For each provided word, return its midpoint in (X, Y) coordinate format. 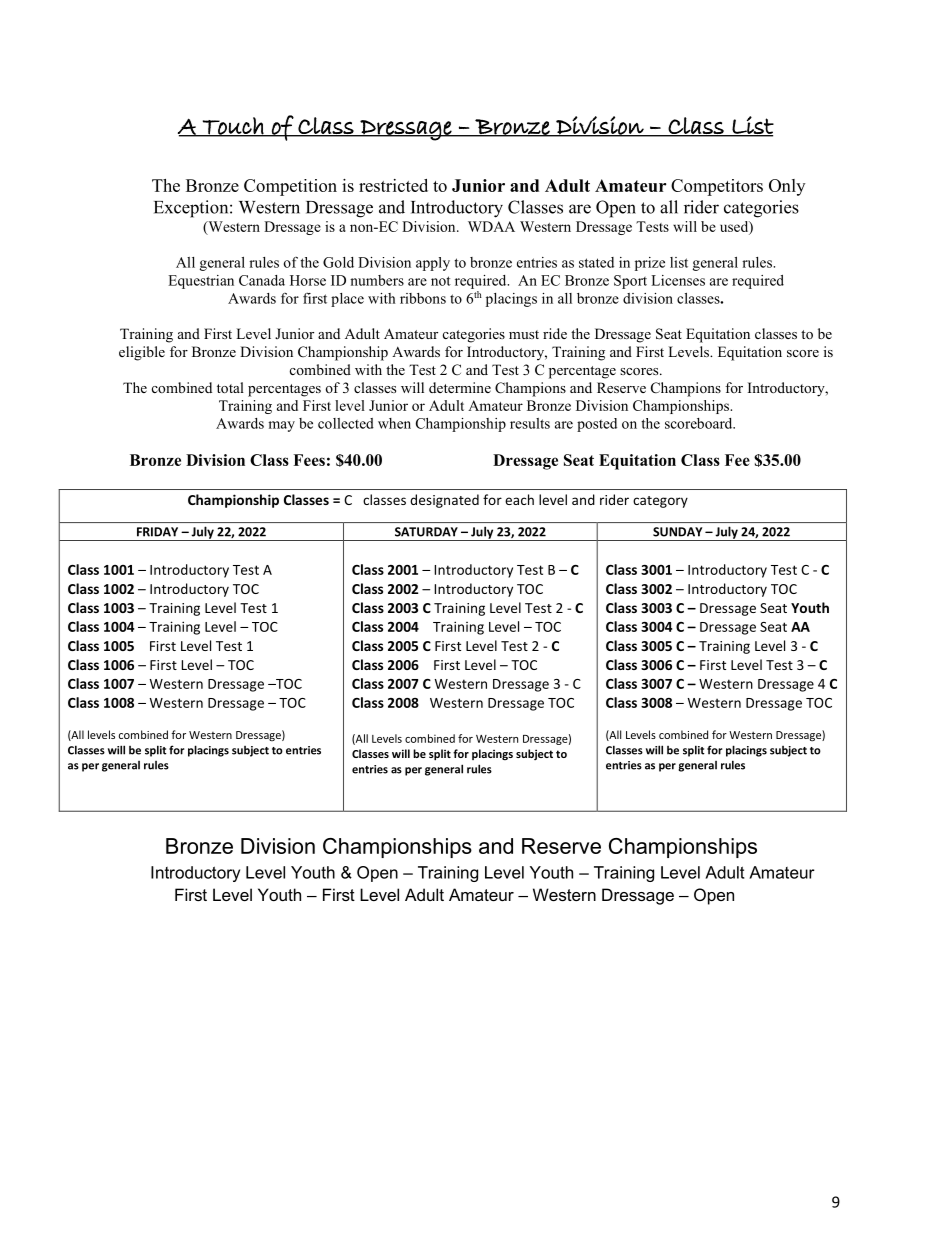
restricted (393, 185)
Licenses (678, 280)
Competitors (717, 187)
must (524, 334)
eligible (142, 353)
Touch (233, 127)
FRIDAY (157, 532)
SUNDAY (677, 532)
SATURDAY (426, 532)
